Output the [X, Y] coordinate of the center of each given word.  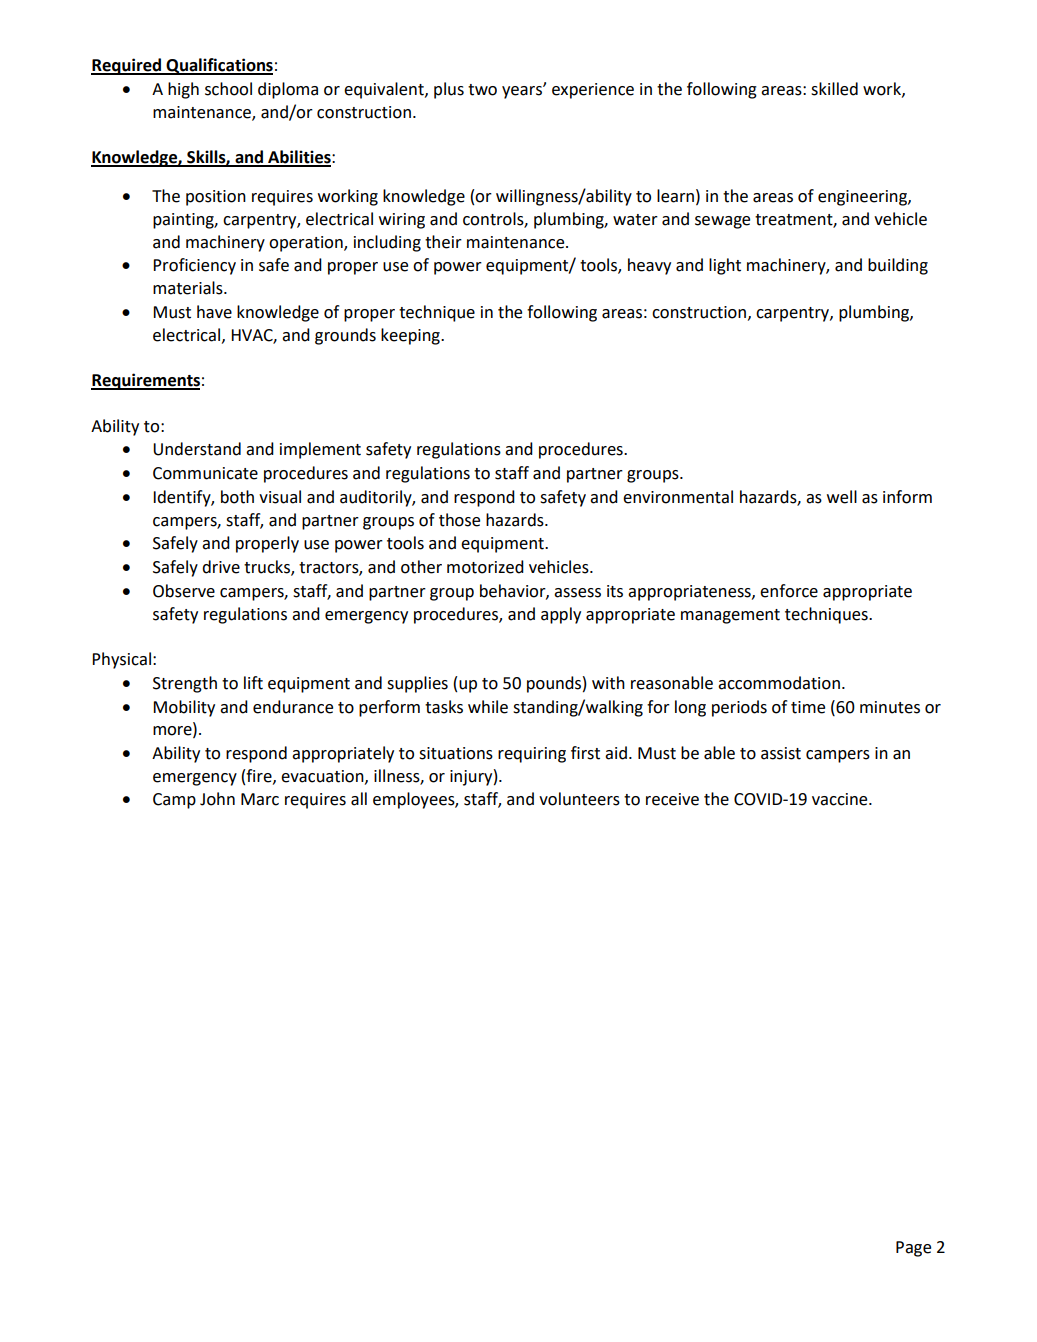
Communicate [205, 473]
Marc [260, 799]
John [217, 799]
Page [913, 1249]
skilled [834, 89]
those [459, 520]
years [523, 92]
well [842, 497]
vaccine [841, 799]
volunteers [579, 799]
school [228, 89]
